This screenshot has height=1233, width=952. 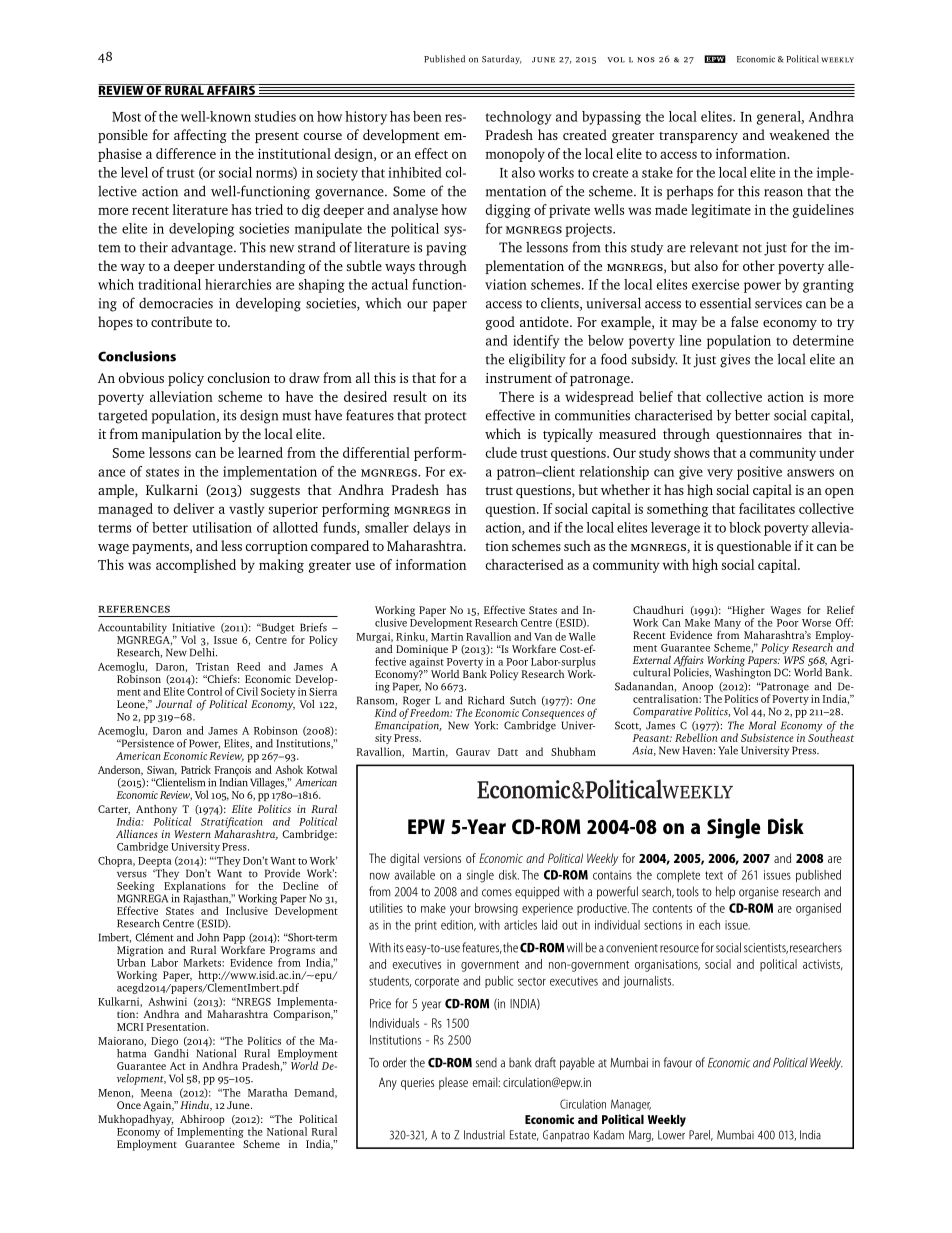 What do you see at coordinates (181, 321) in the screenshot?
I see `contribute` at bounding box center [181, 321].
